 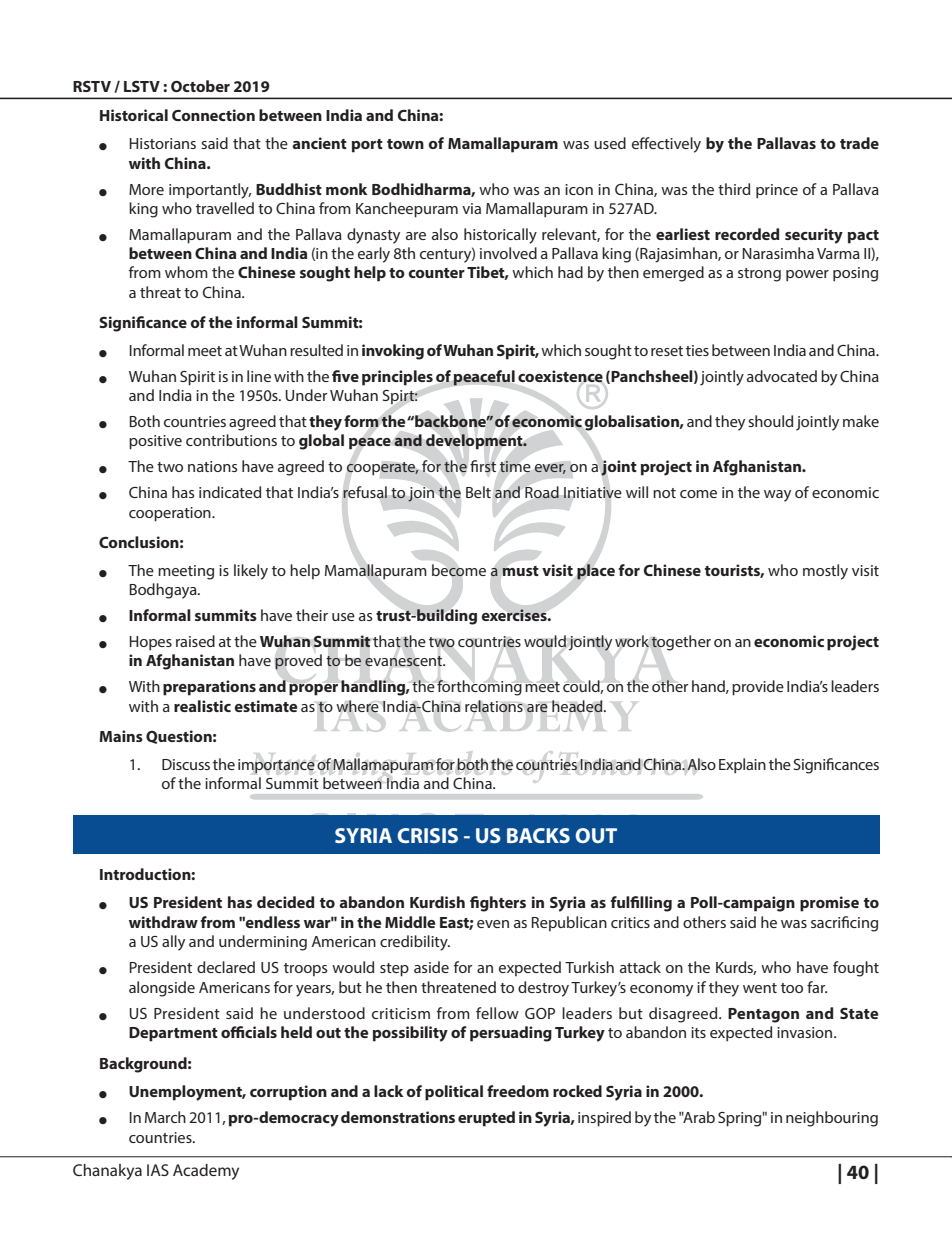 What do you see at coordinates (859, 143) in the screenshot?
I see `trade` at bounding box center [859, 143].
